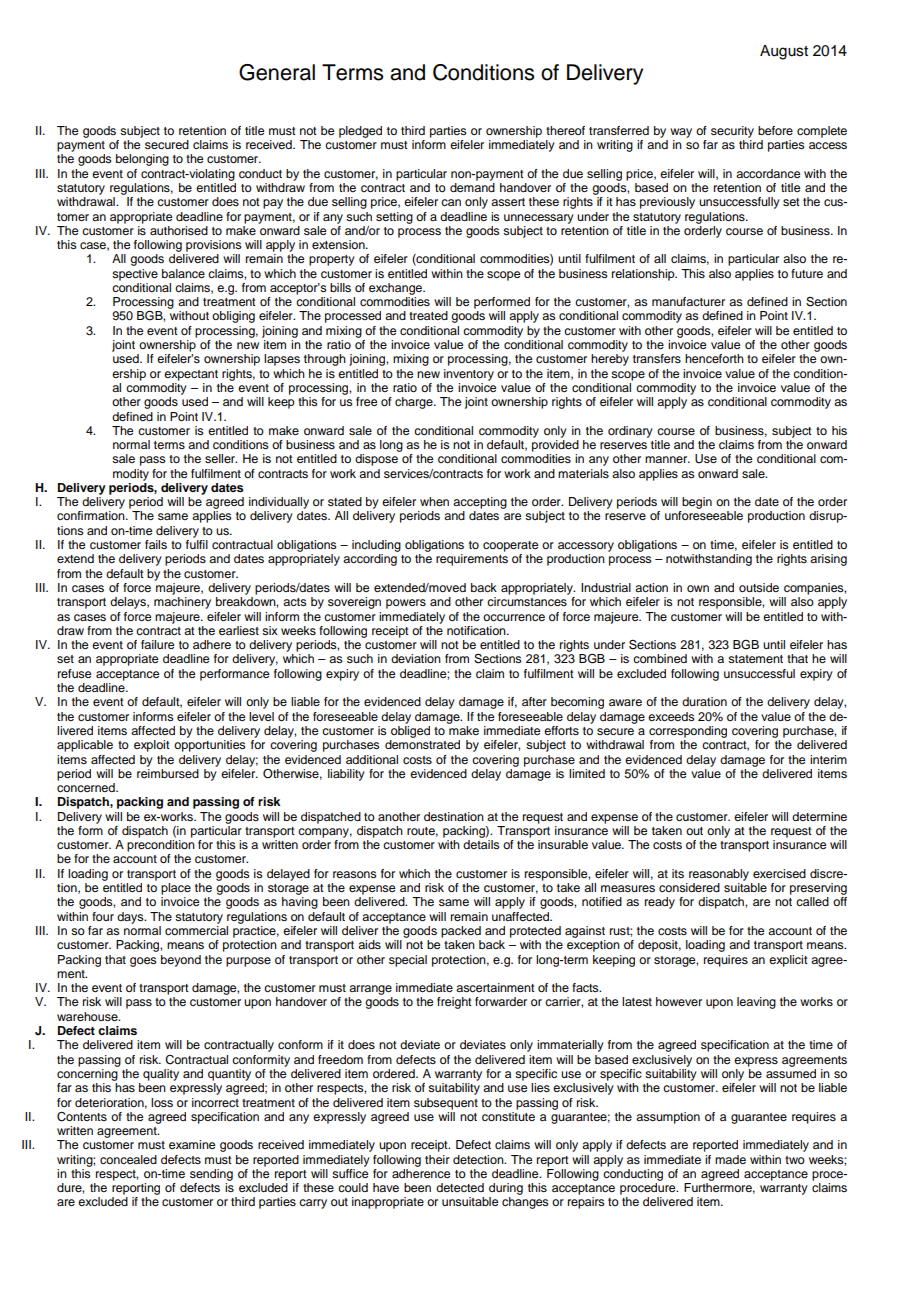  Describe the element at coordinates (514, 617) in the page. I see `occurrence` at that location.
